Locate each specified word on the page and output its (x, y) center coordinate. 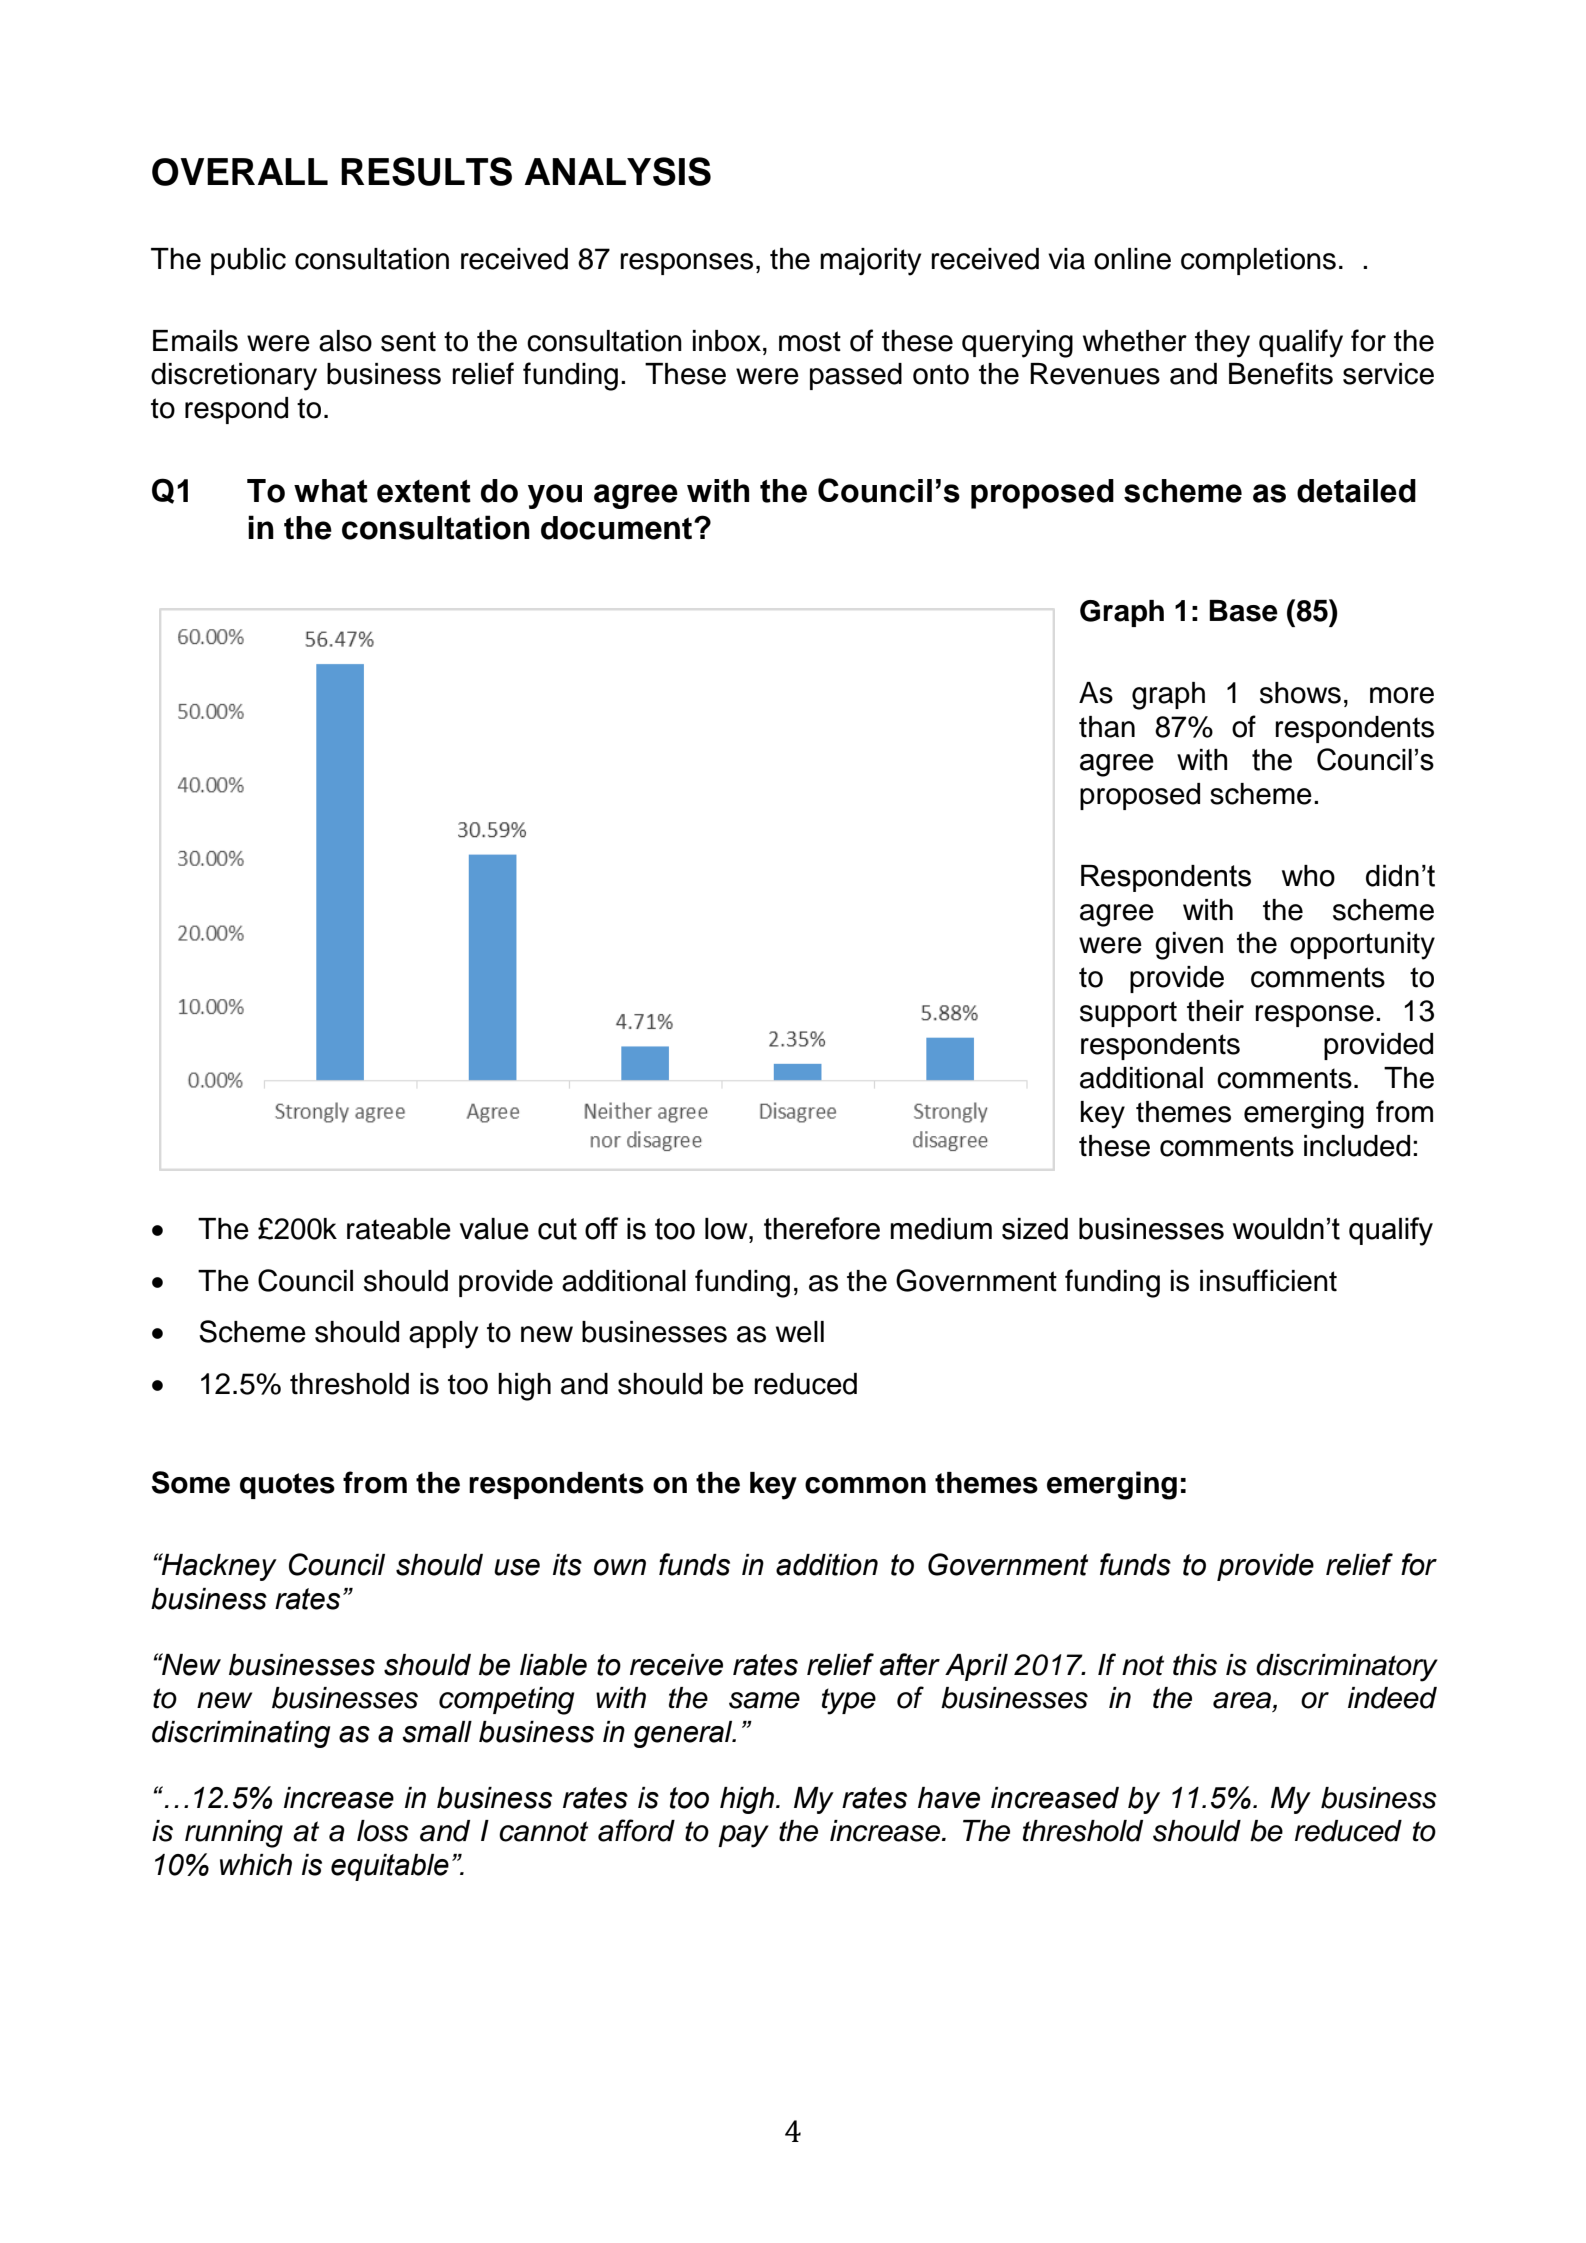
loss (383, 1831)
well (800, 1332)
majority (870, 262)
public (248, 261)
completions (1258, 261)
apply (443, 1335)
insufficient (1268, 1280)
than (1107, 727)
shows (1300, 693)
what (331, 491)
